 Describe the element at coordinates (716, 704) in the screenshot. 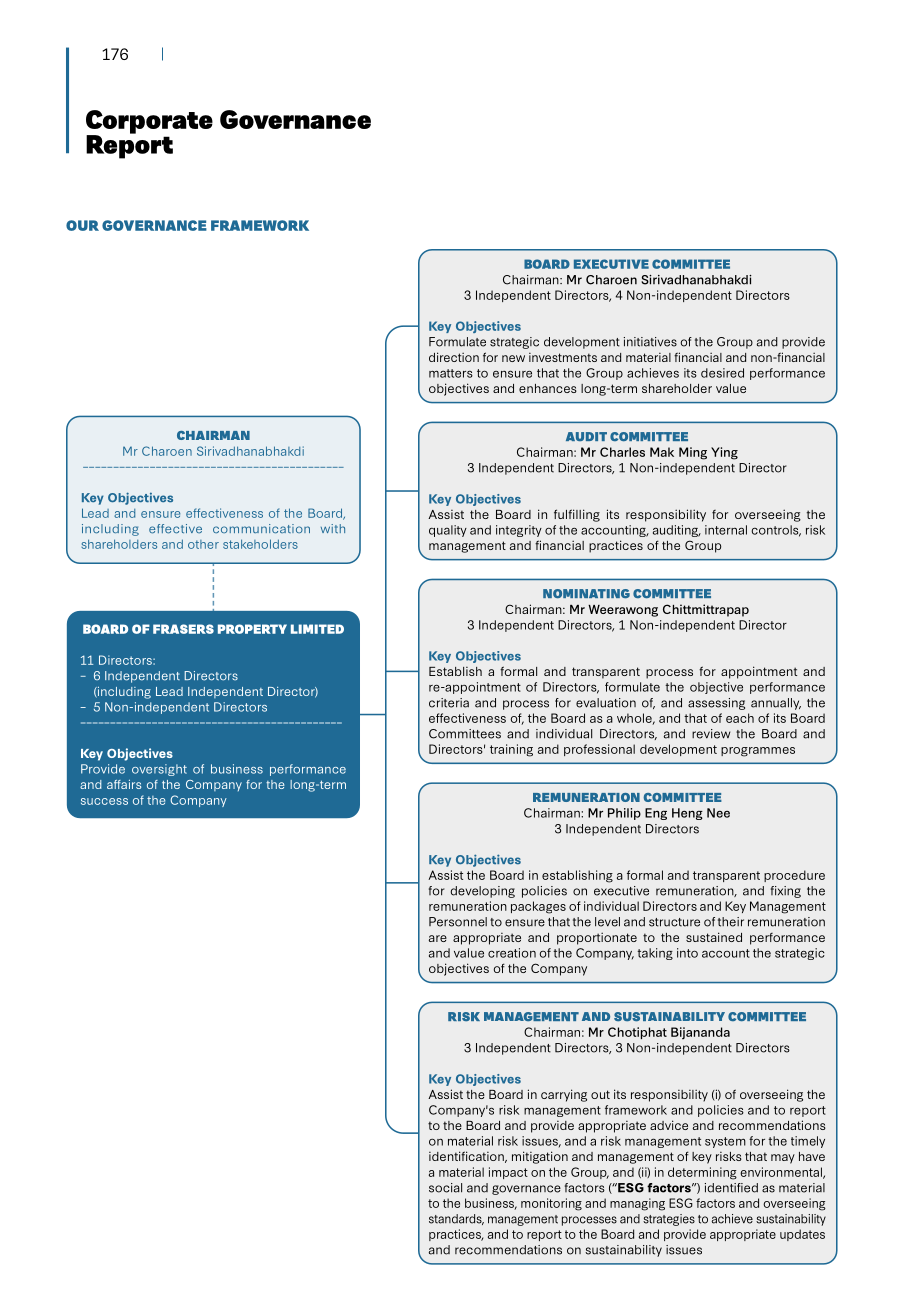

I see `assessing` at that location.
